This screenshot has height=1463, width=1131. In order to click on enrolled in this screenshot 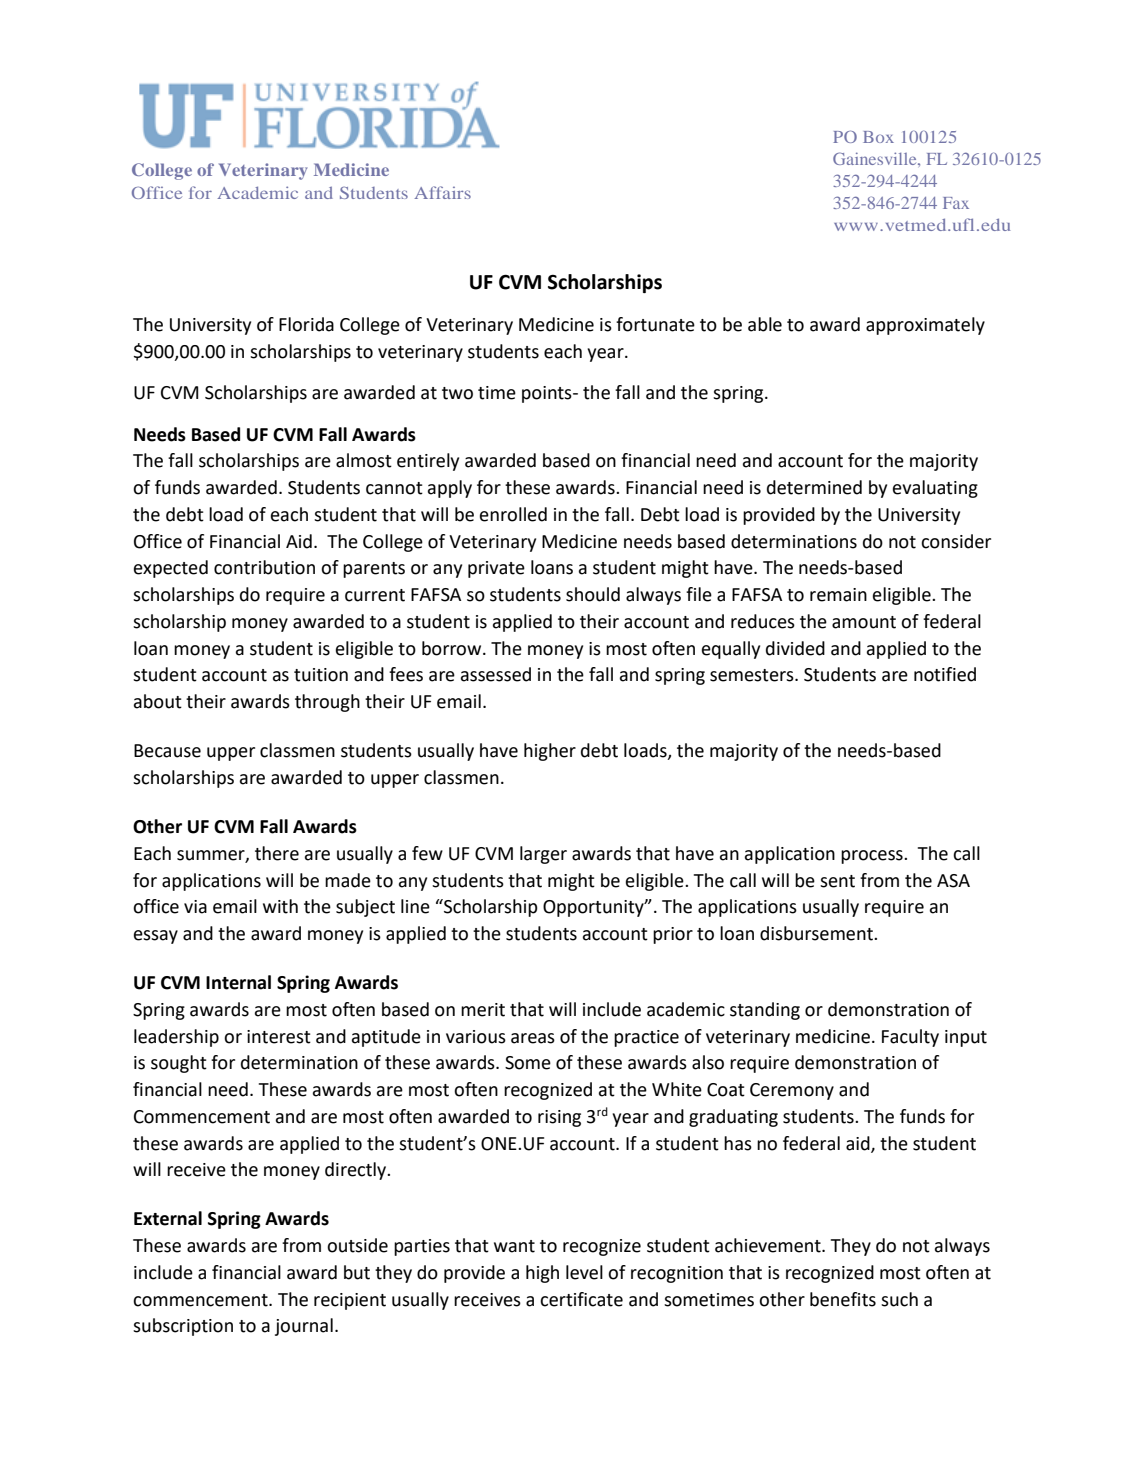, I will do `click(513, 514)`.
